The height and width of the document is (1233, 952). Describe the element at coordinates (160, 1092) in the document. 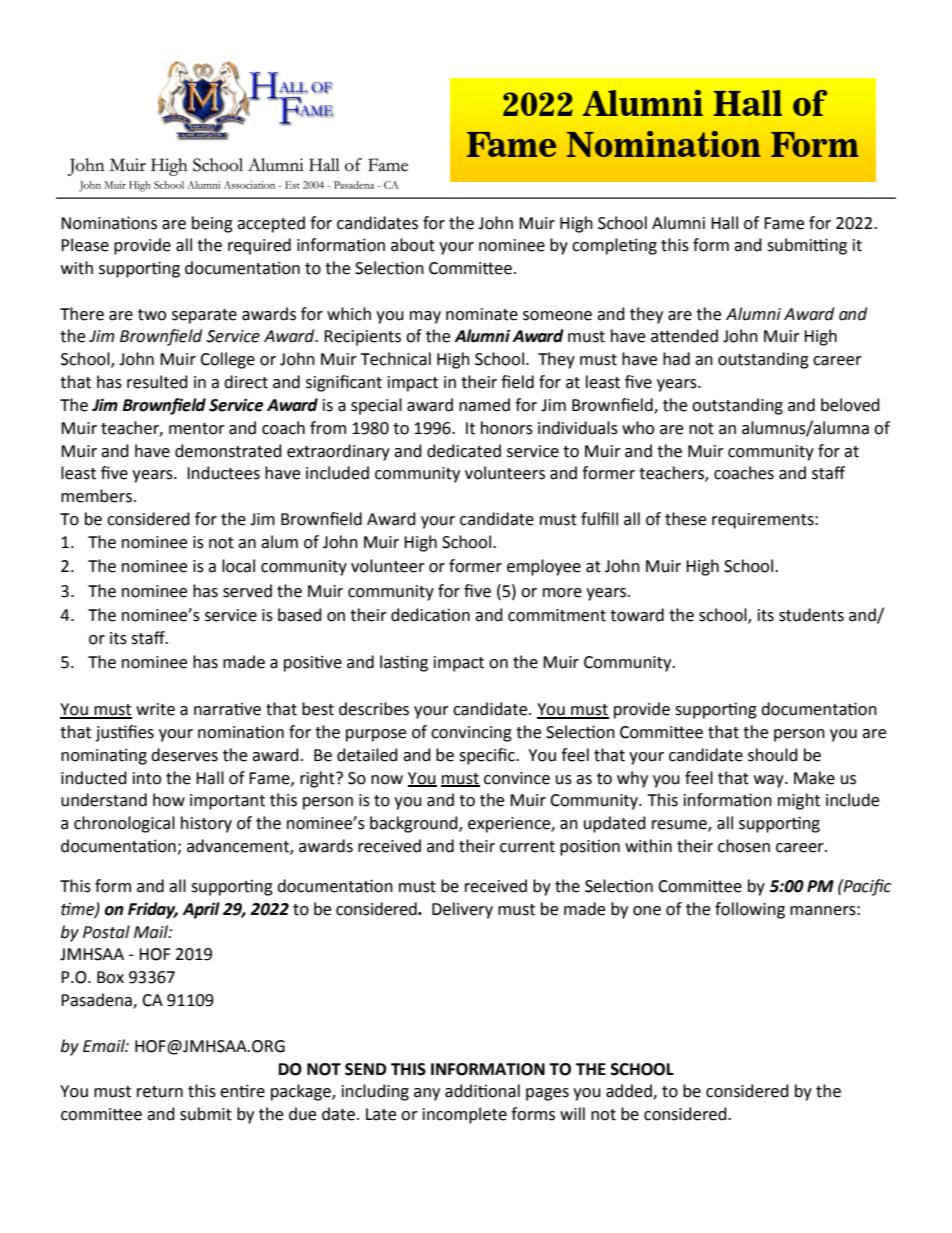

I see `return` at that location.
